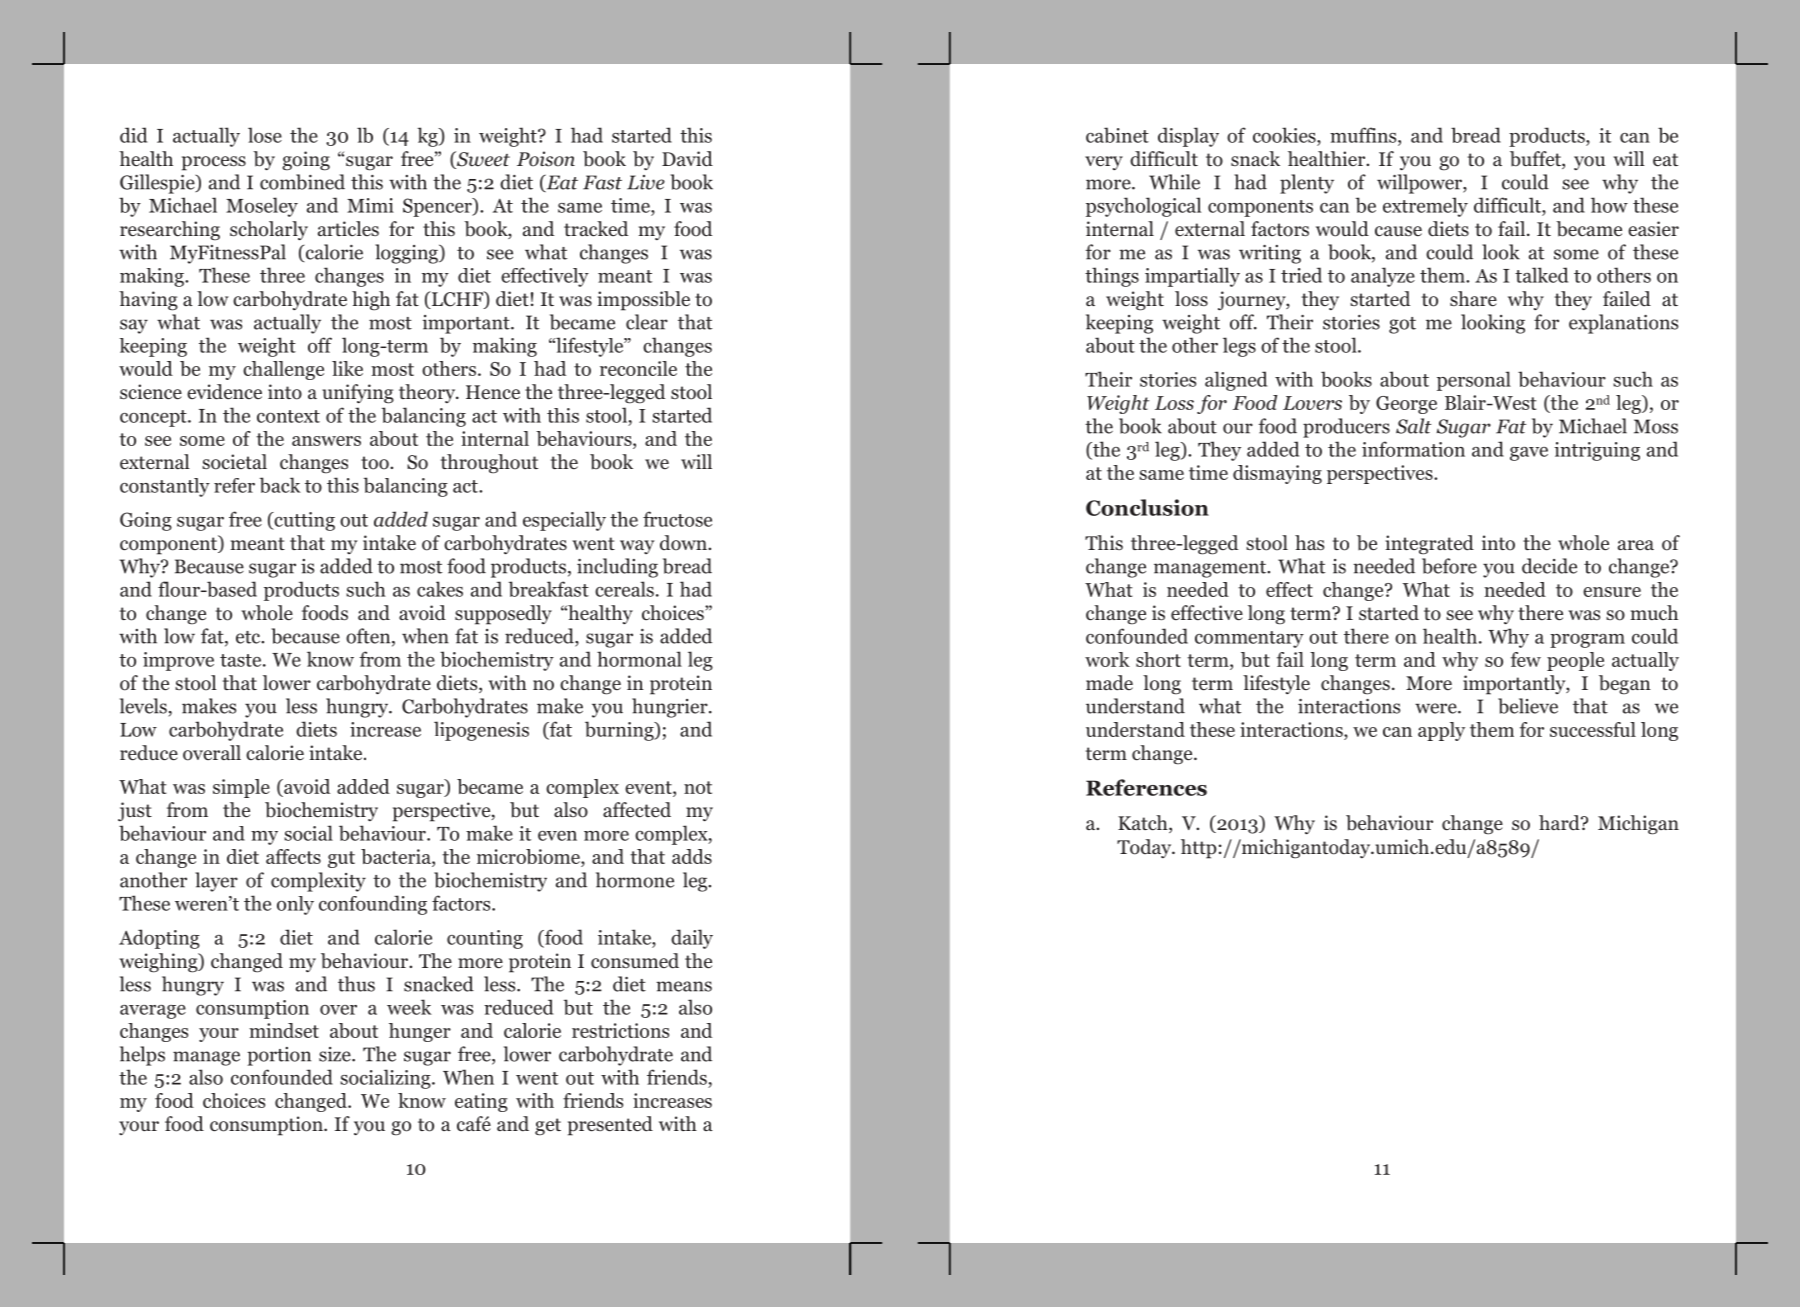 The height and width of the screenshot is (1307, 1800). Describe the element at coordinates (302, 182) in the screenshot. I see `combined` at that location.
